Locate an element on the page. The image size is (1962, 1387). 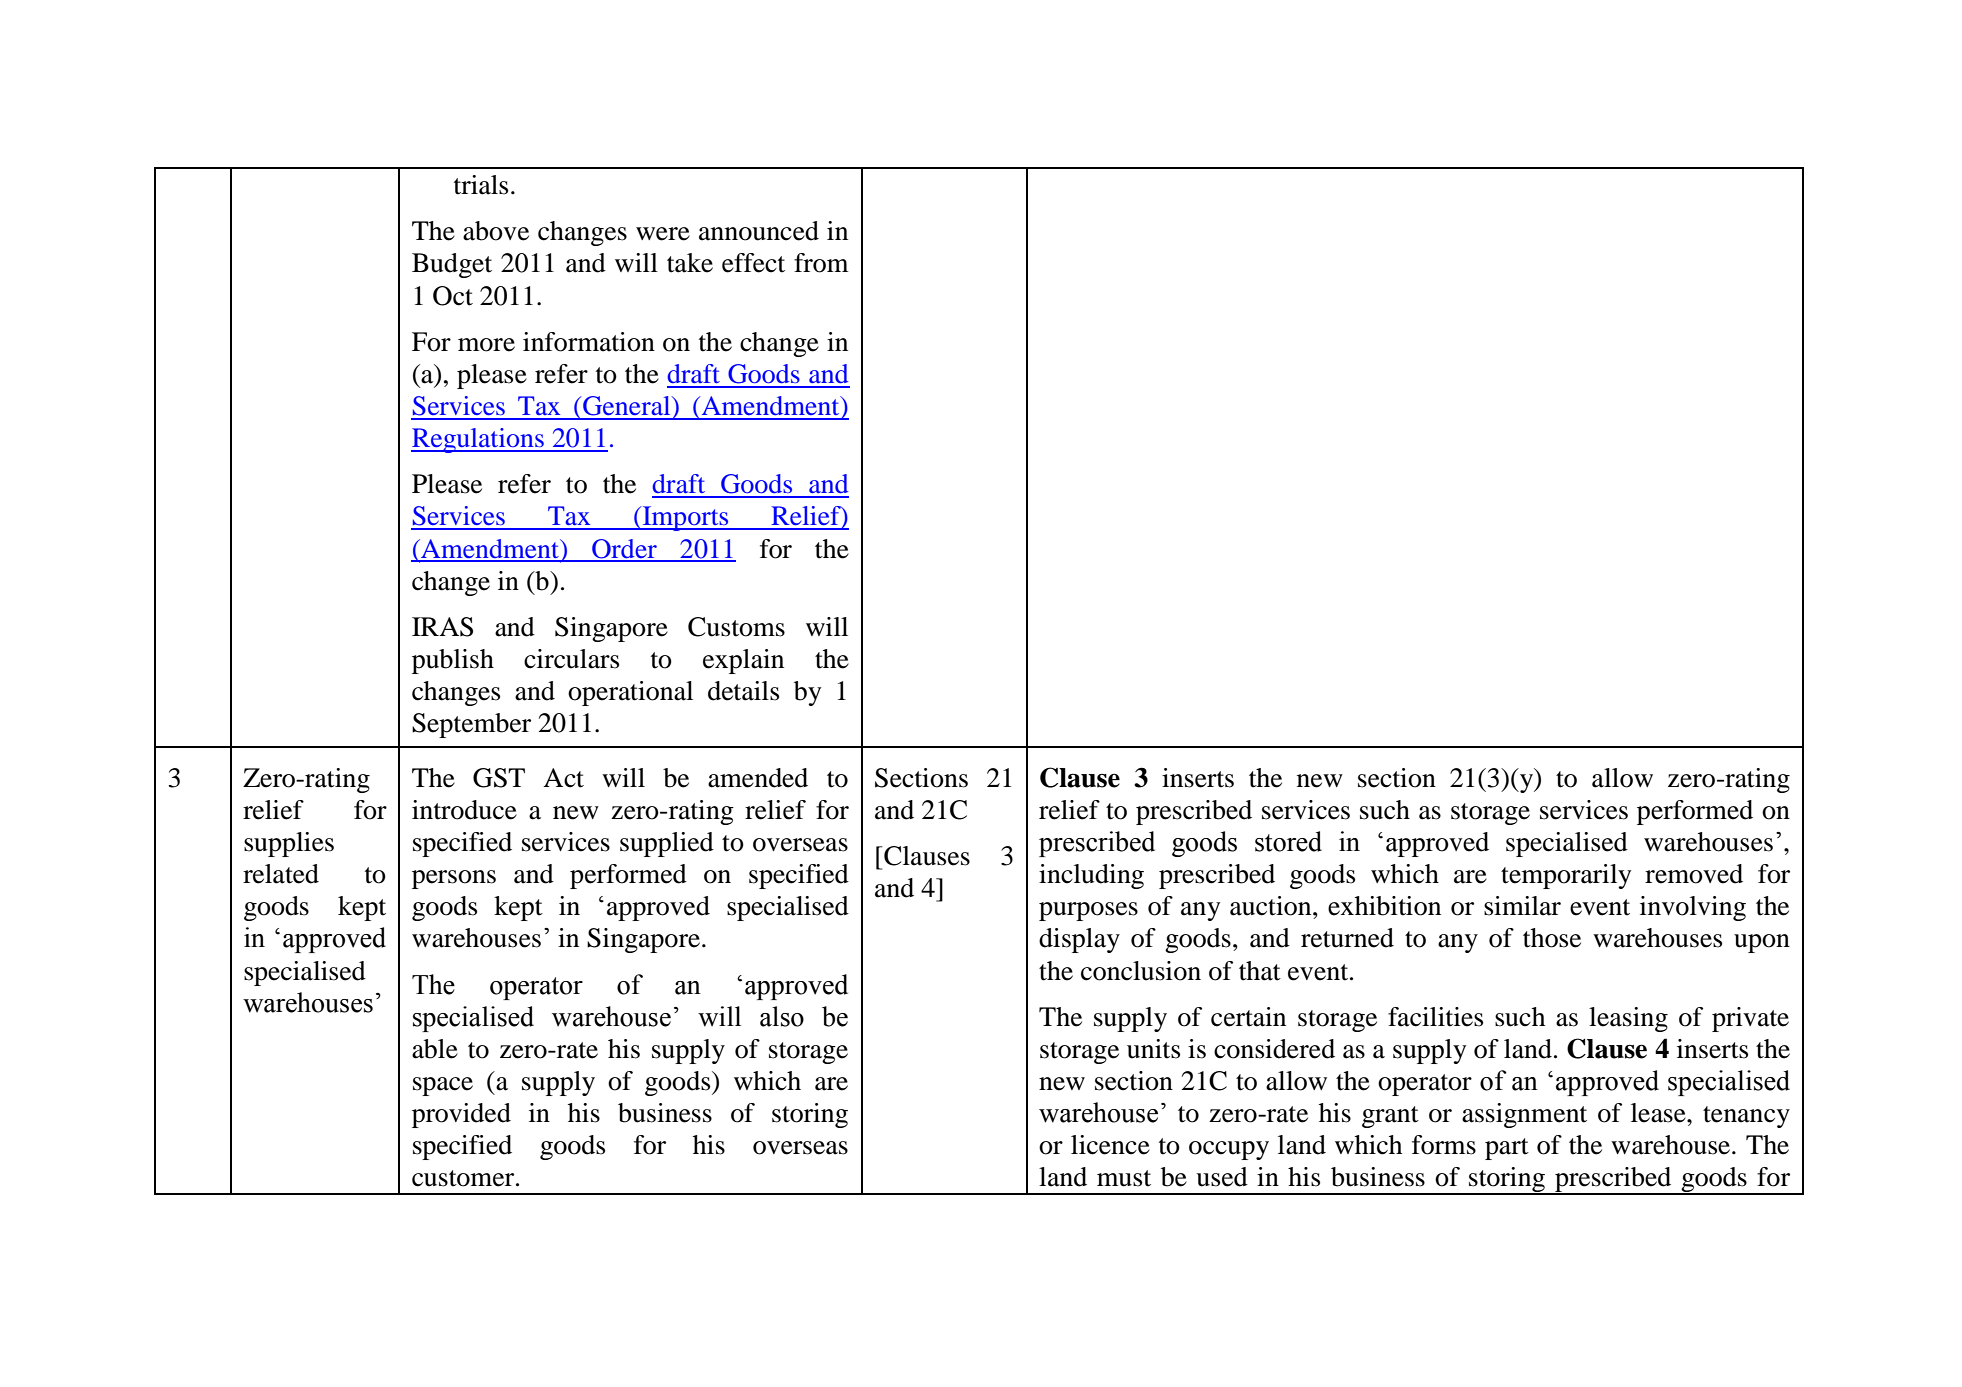
temporarily is located at coordinates (1566, 876).
